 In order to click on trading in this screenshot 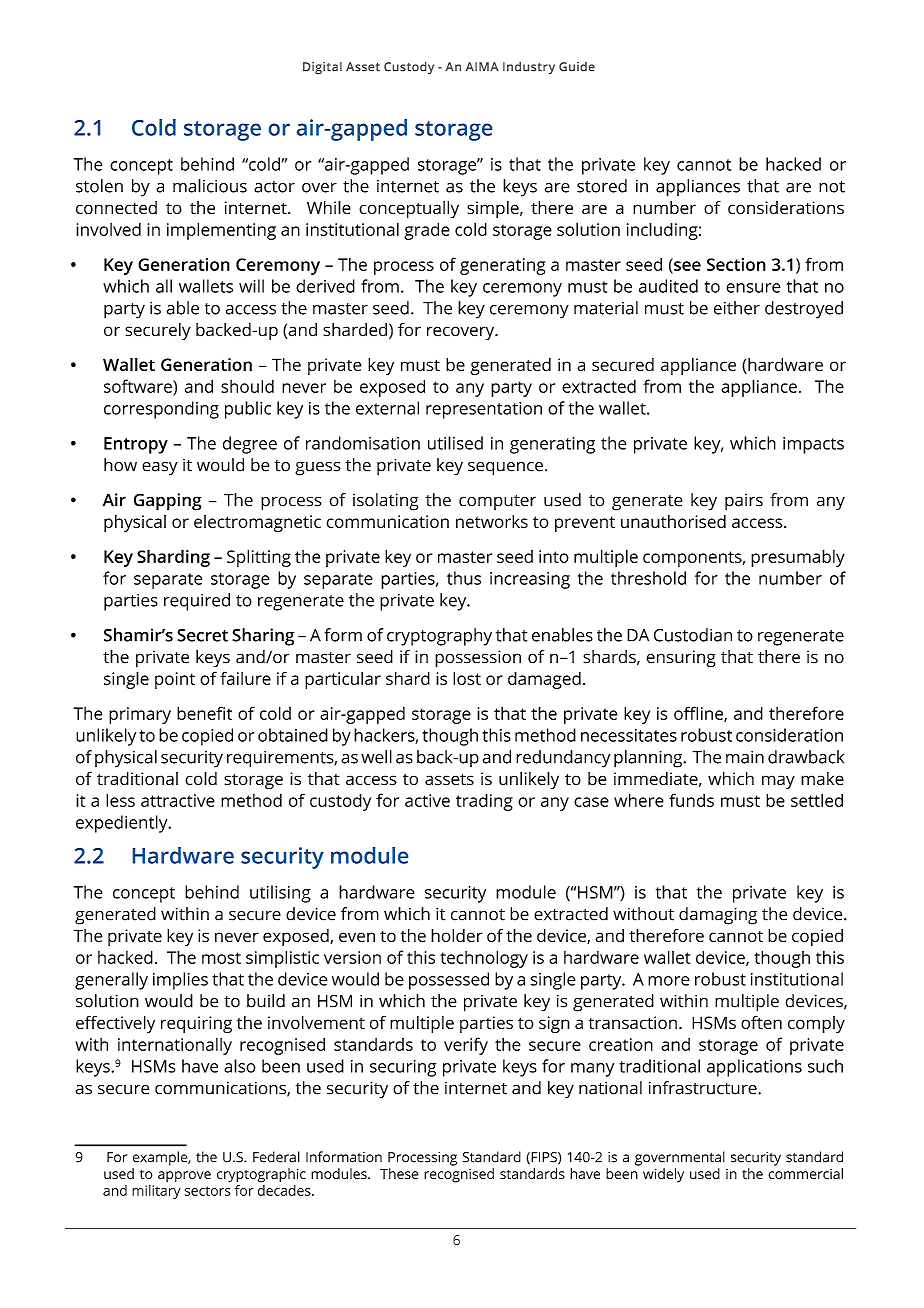, I will do `click(484, 802)`.
